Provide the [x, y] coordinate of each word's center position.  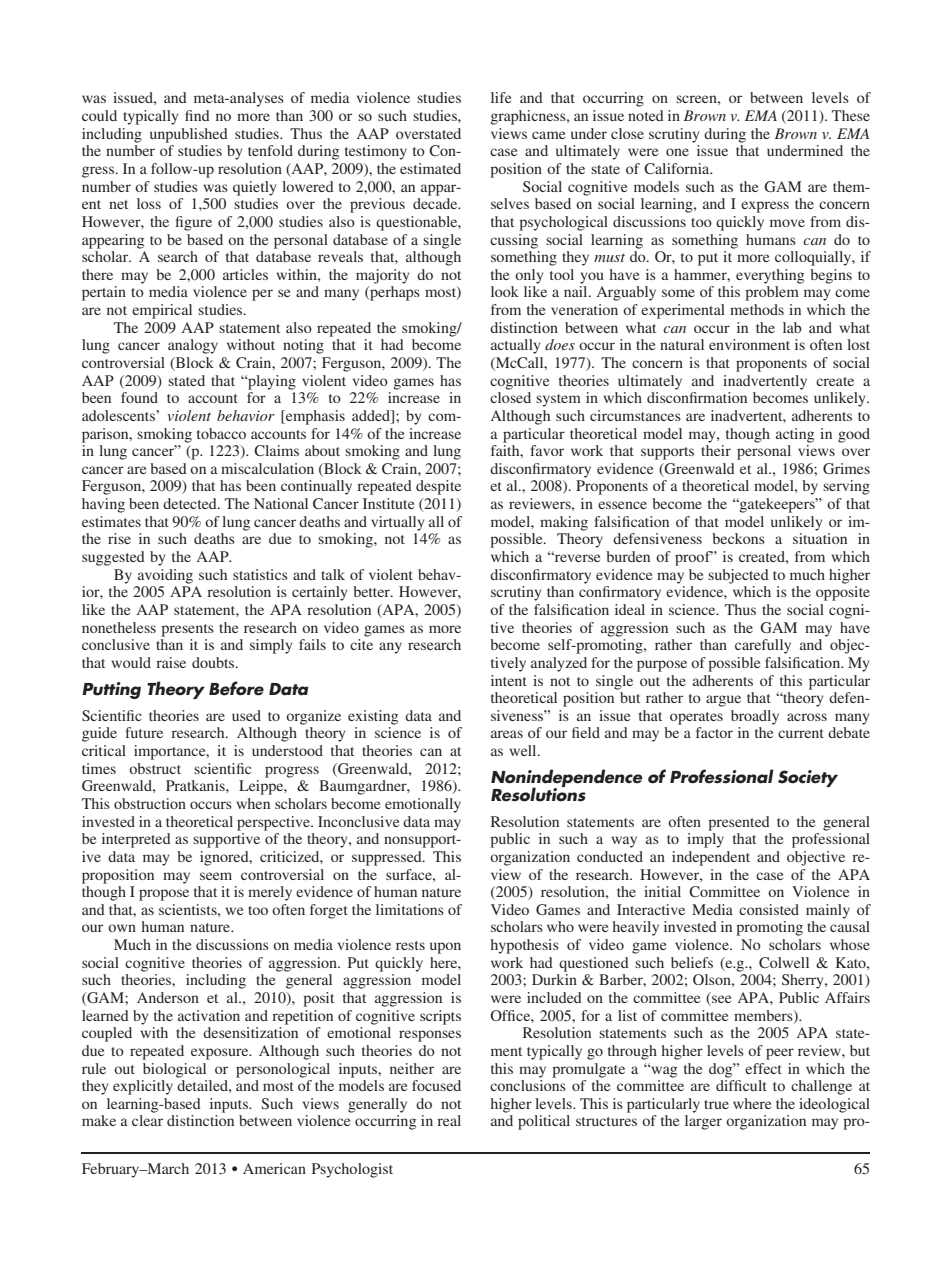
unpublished [189, 135]
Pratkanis [196, 785]
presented [739, 823]
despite [438, 487]
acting [795, 435]
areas [507, 734]
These [851, 115]
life [501, 97]
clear [147, 1120]
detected [191, 503]
